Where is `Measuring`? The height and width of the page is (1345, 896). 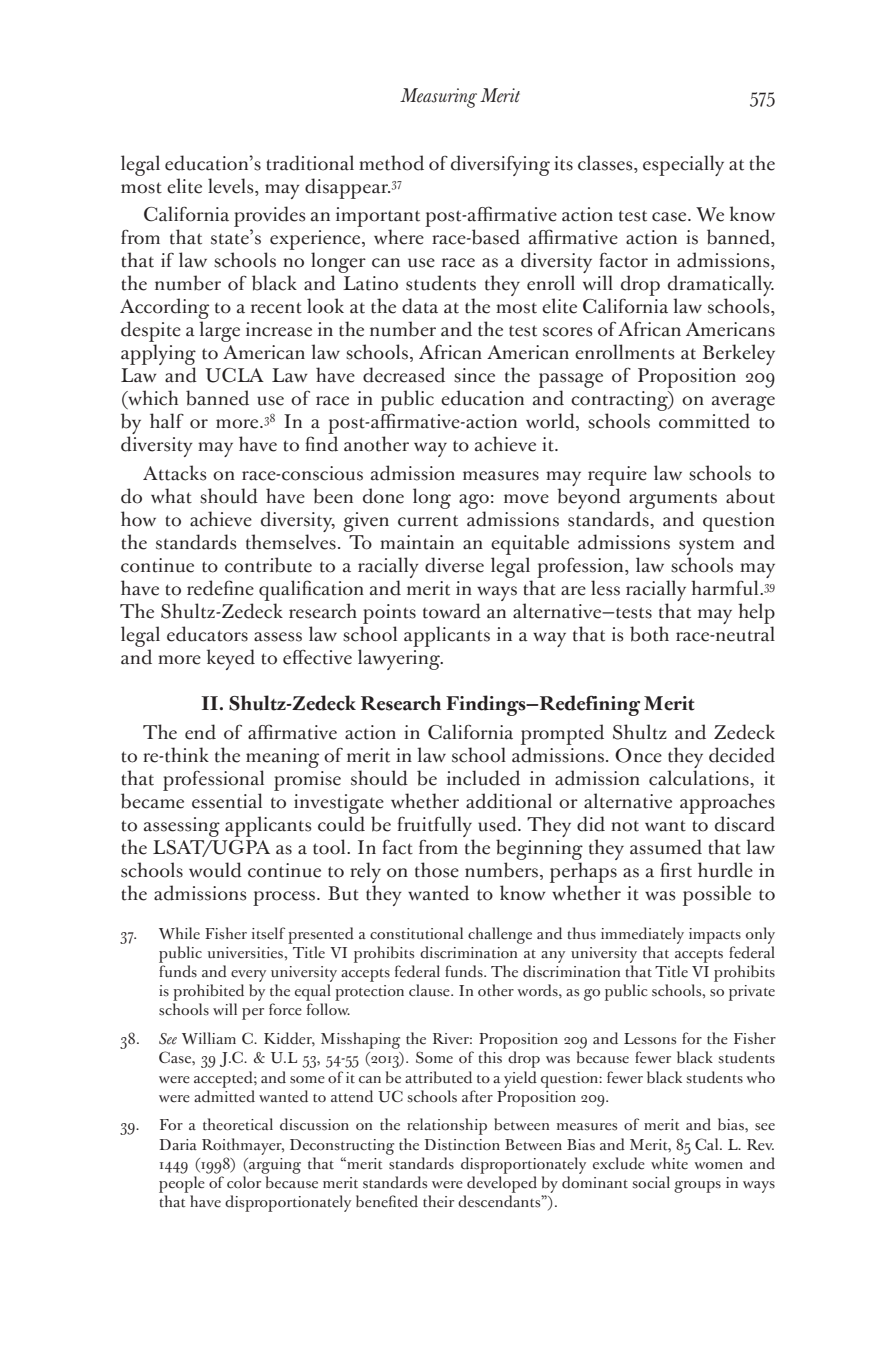
Measuring is located at coordinates (438, 98).
